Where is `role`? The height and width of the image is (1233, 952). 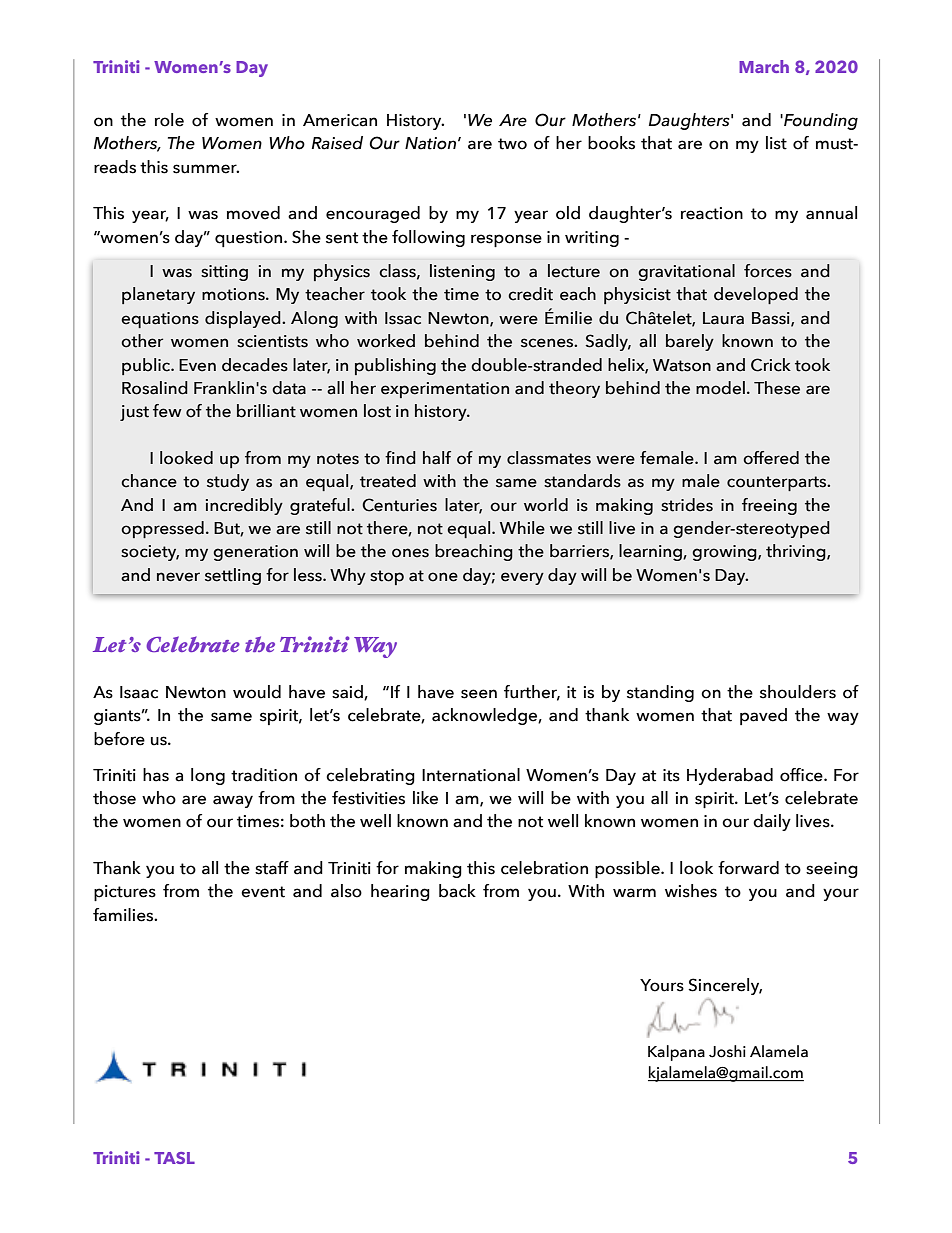 role is located at coordinates (169, 120).
